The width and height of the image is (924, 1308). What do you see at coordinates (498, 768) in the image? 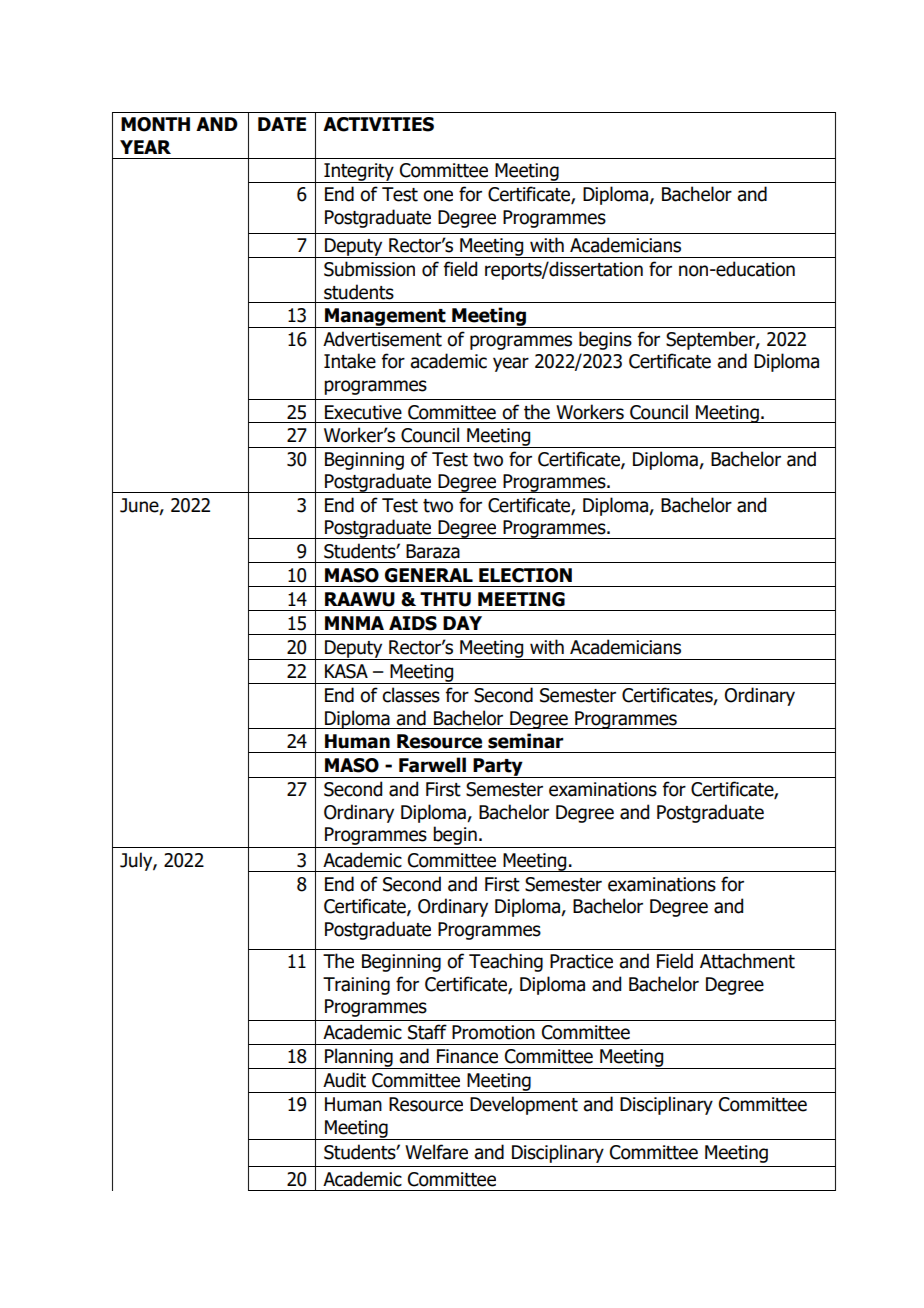
I see `Party` at bounding box center [498, 768].
